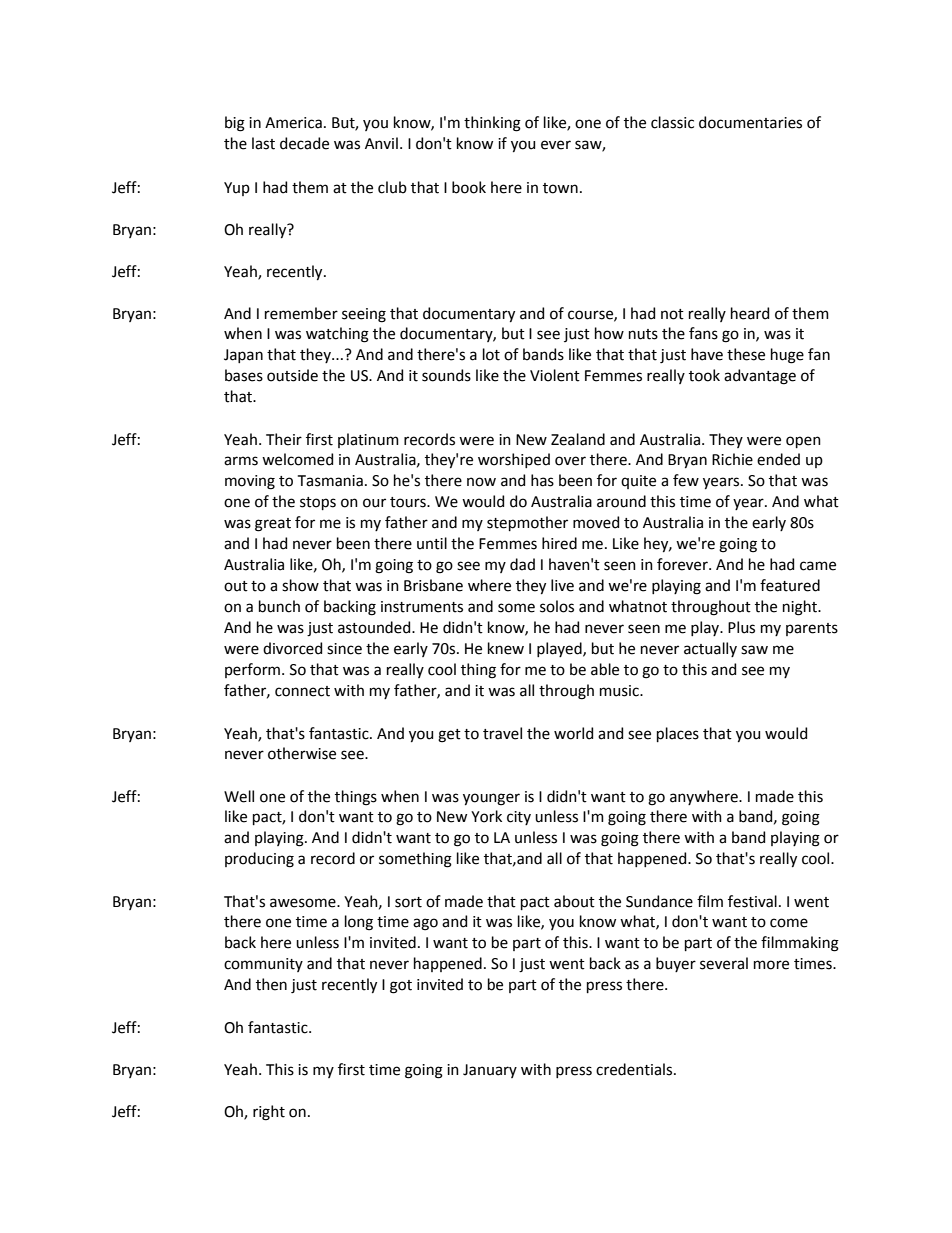 This image has height=1233, width=952. Describe the element at coordinates (492, 124) in the image. I see `thinking` at that location.
